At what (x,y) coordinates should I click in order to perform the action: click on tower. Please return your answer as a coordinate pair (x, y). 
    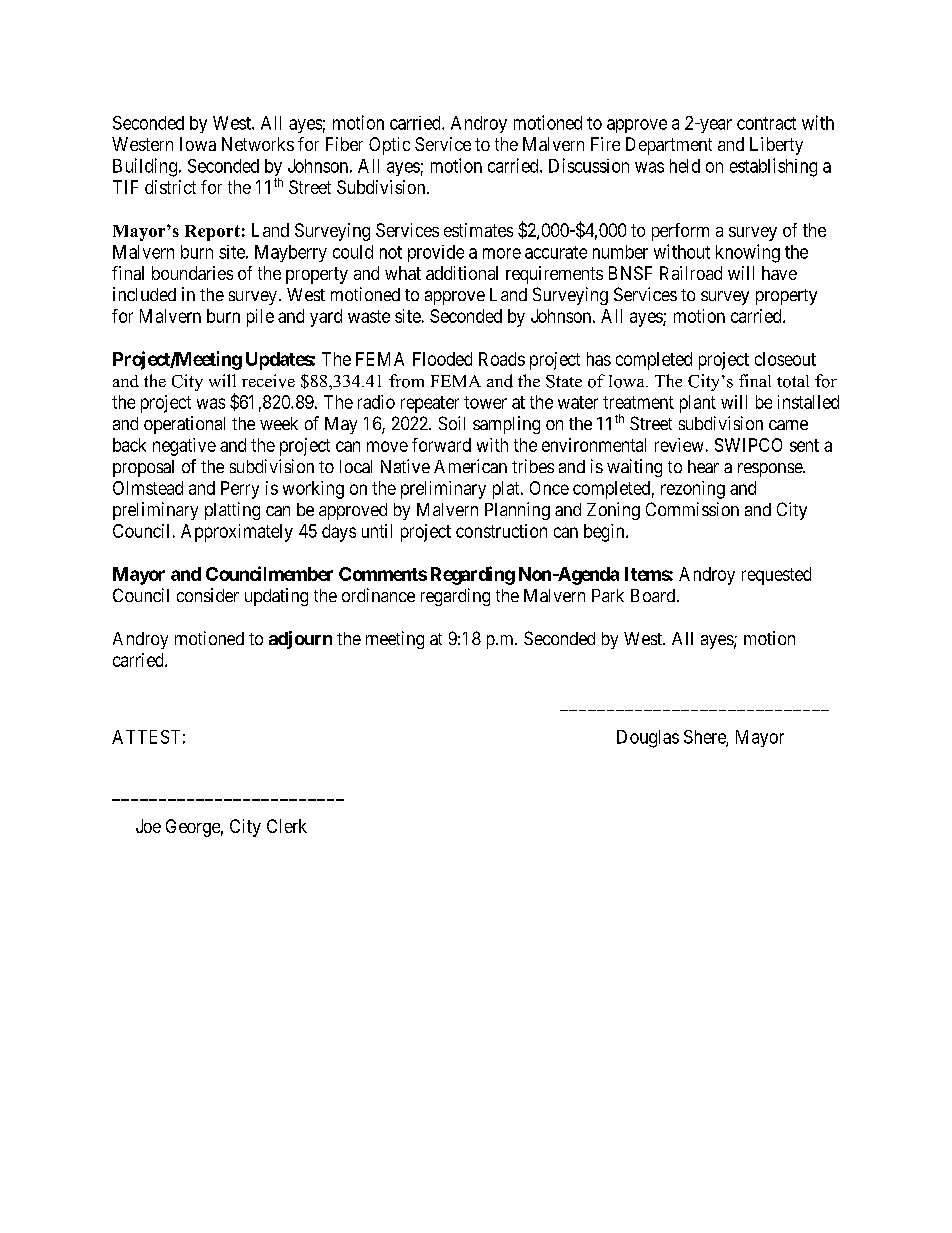
    Looking at the image, I should click on (485, 402).
